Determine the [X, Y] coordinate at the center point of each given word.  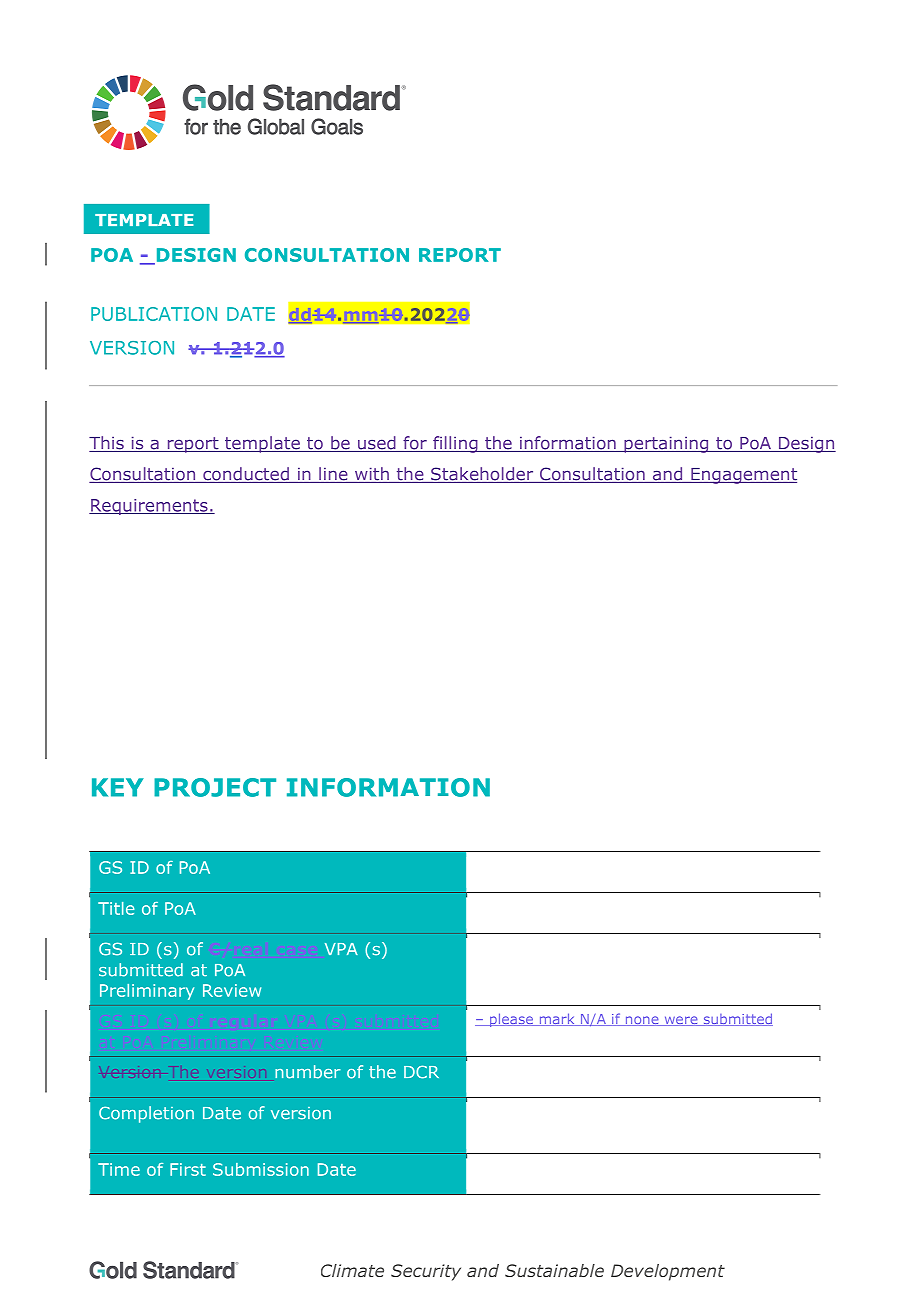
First [188, 1169]
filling [455, 444]
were [681, 1021]
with [371, 475]
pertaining [666, 444]
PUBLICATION [154, 314]
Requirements [149, 507]
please [511, 1020]
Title [116, 908]
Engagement [743, 476]
